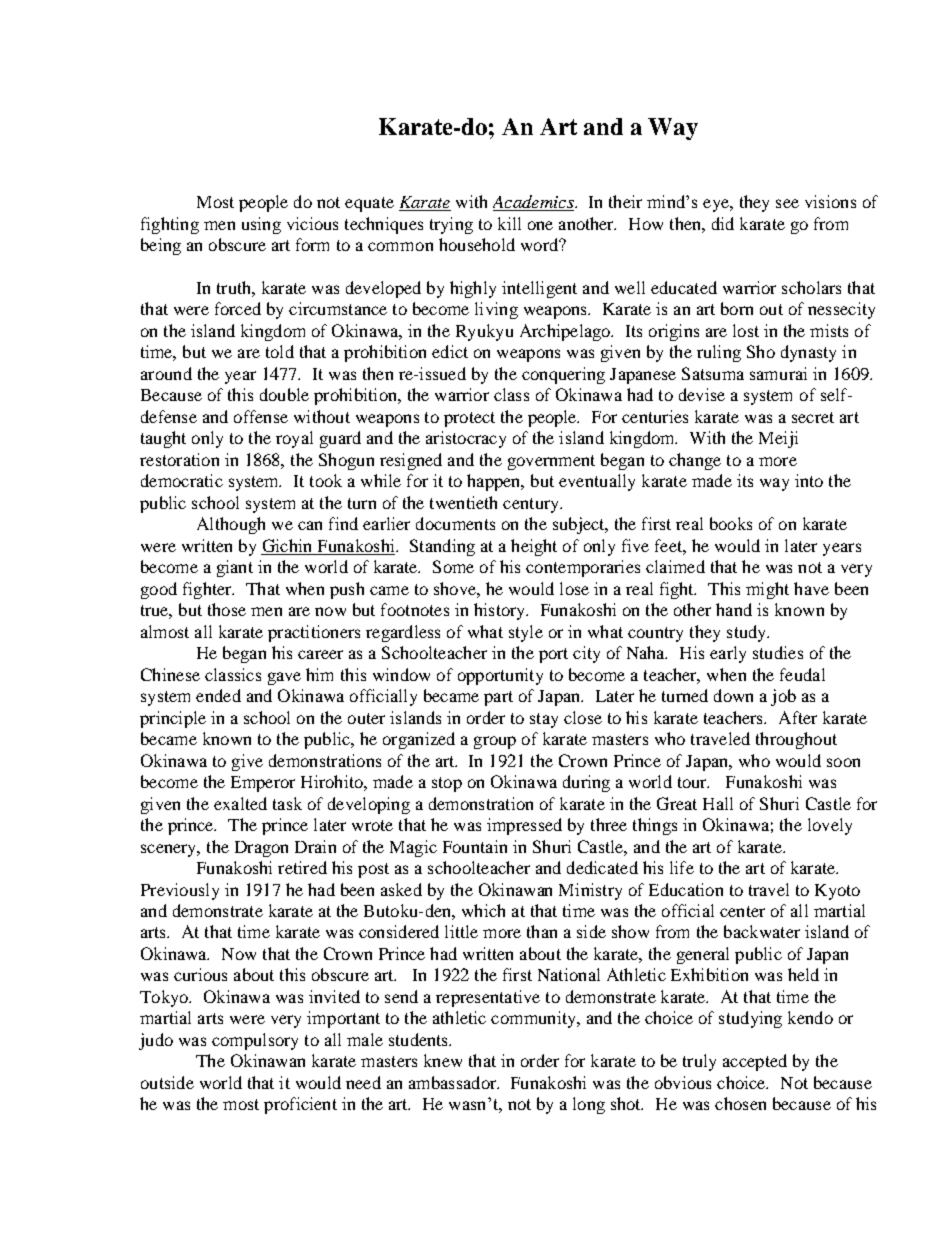 This screenshot has height=1233, width=952. Describe the element at coordinates (255, 1041) in the screenshot. I see `compulsory` at that location.
